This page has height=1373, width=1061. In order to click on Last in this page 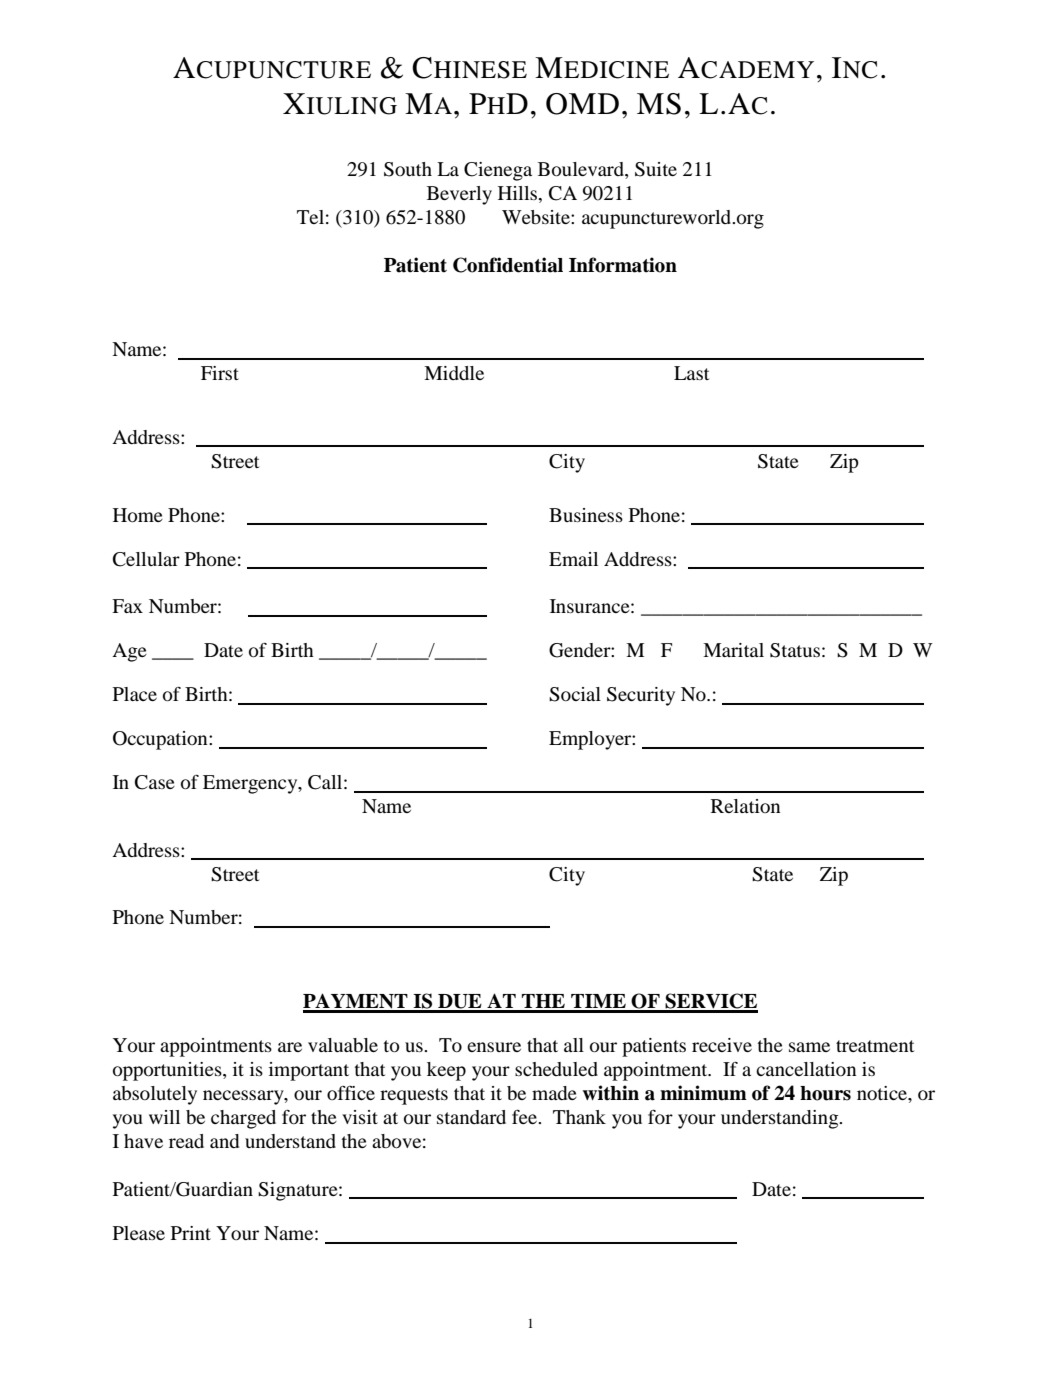, I will do `click(691, 373)`.
